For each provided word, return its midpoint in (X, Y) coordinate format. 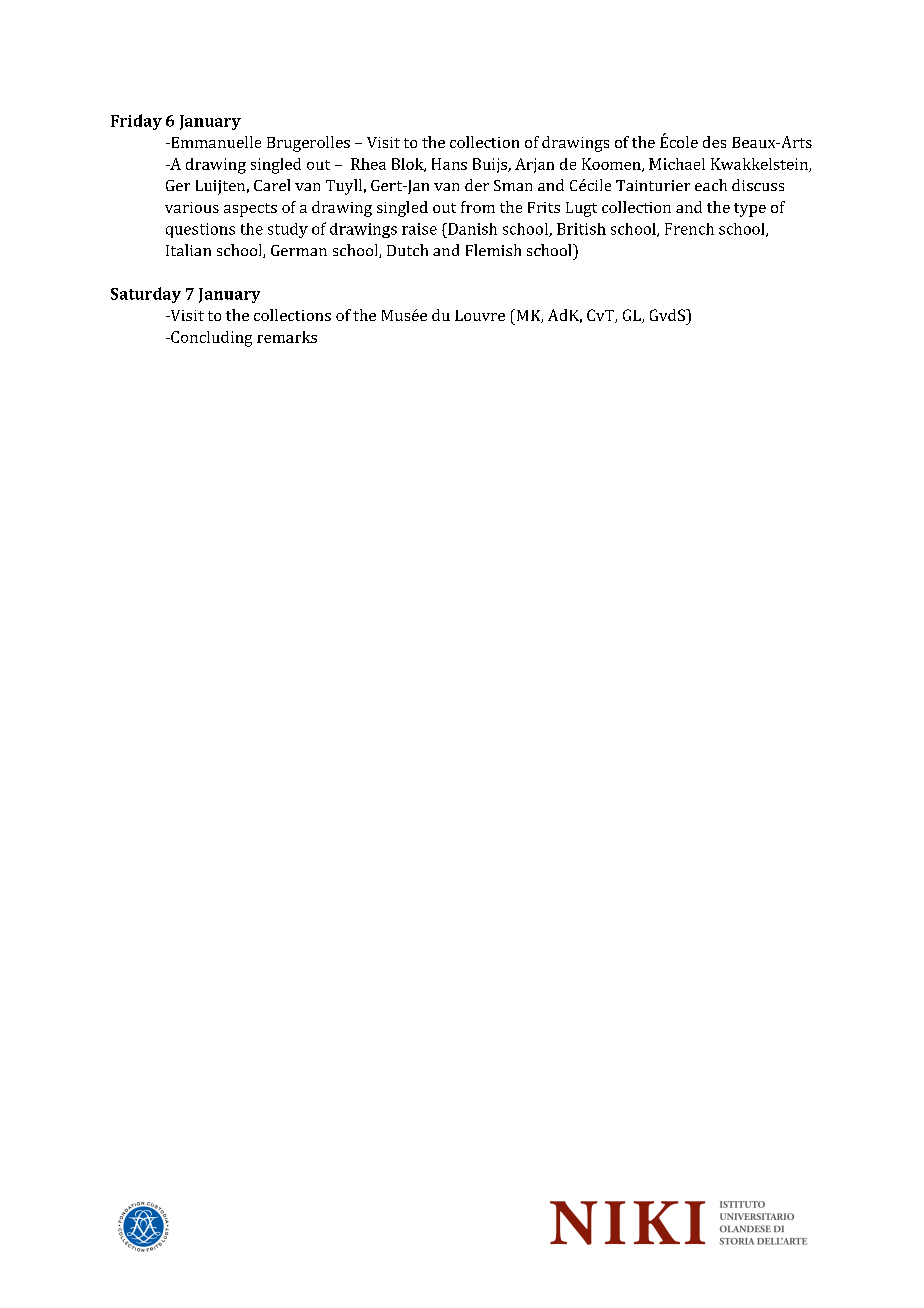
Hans (449, 164)
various (192, 207)
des (714, 142)
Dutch (407, 250)
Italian (188, 250)
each (711, 185)
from (478, 207)
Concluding (210, 339)
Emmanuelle (215, 142)
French (689, 229)
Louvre (480, 315)
